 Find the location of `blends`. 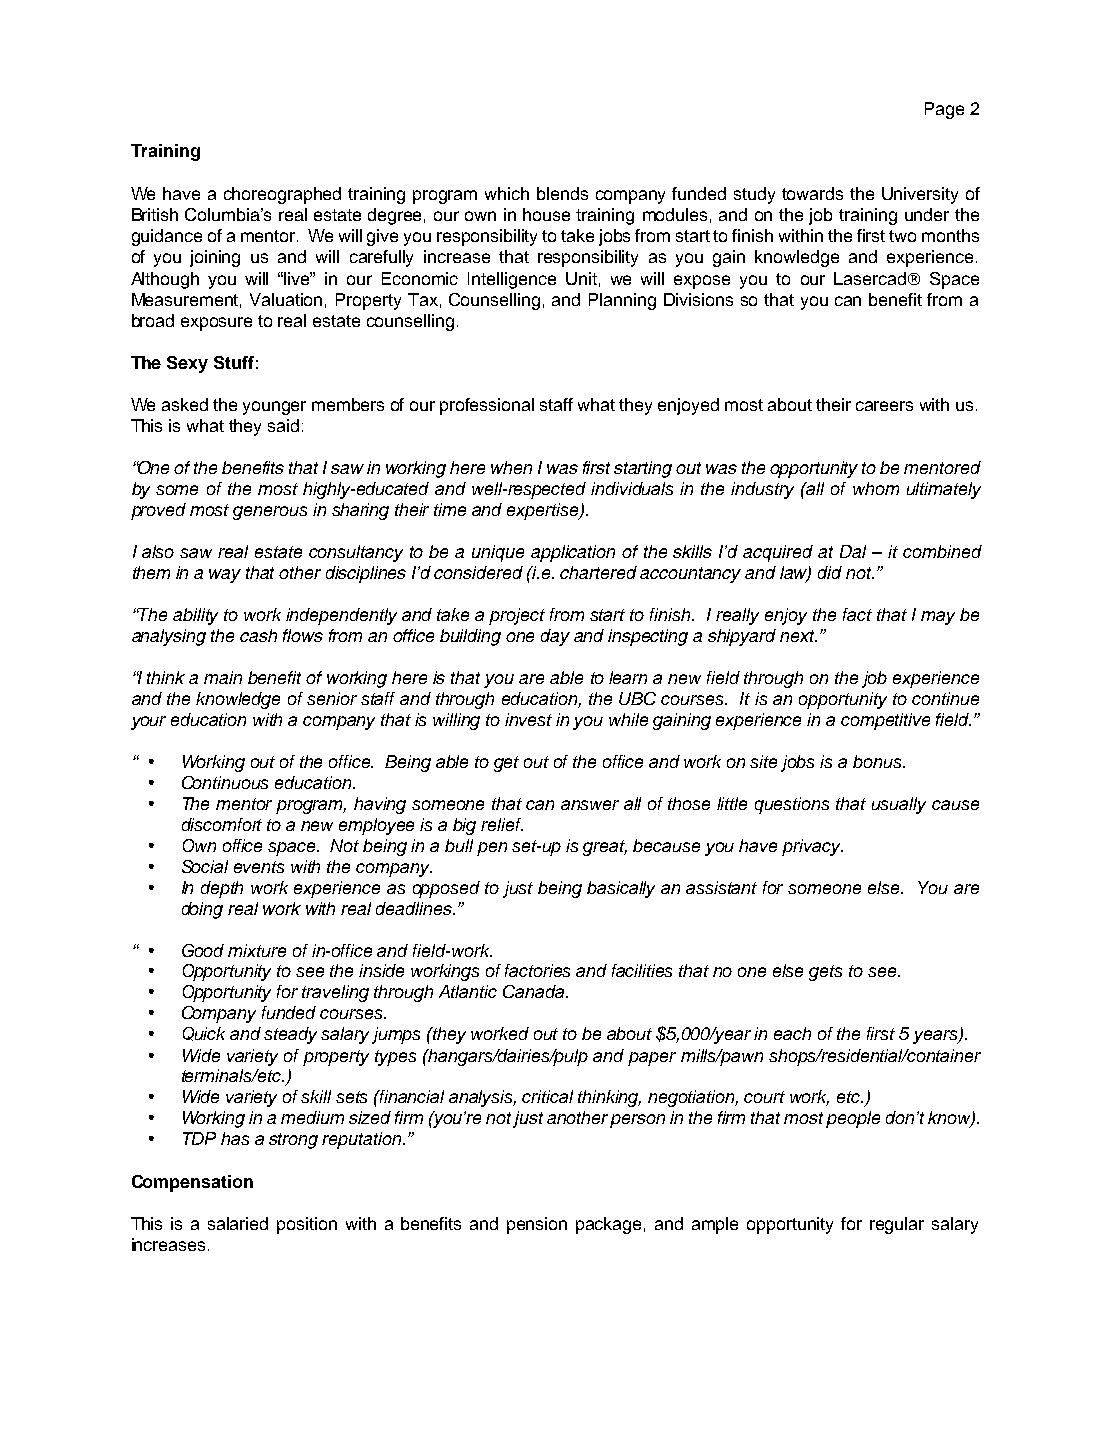

blends is located at coordinates (562, 193).
